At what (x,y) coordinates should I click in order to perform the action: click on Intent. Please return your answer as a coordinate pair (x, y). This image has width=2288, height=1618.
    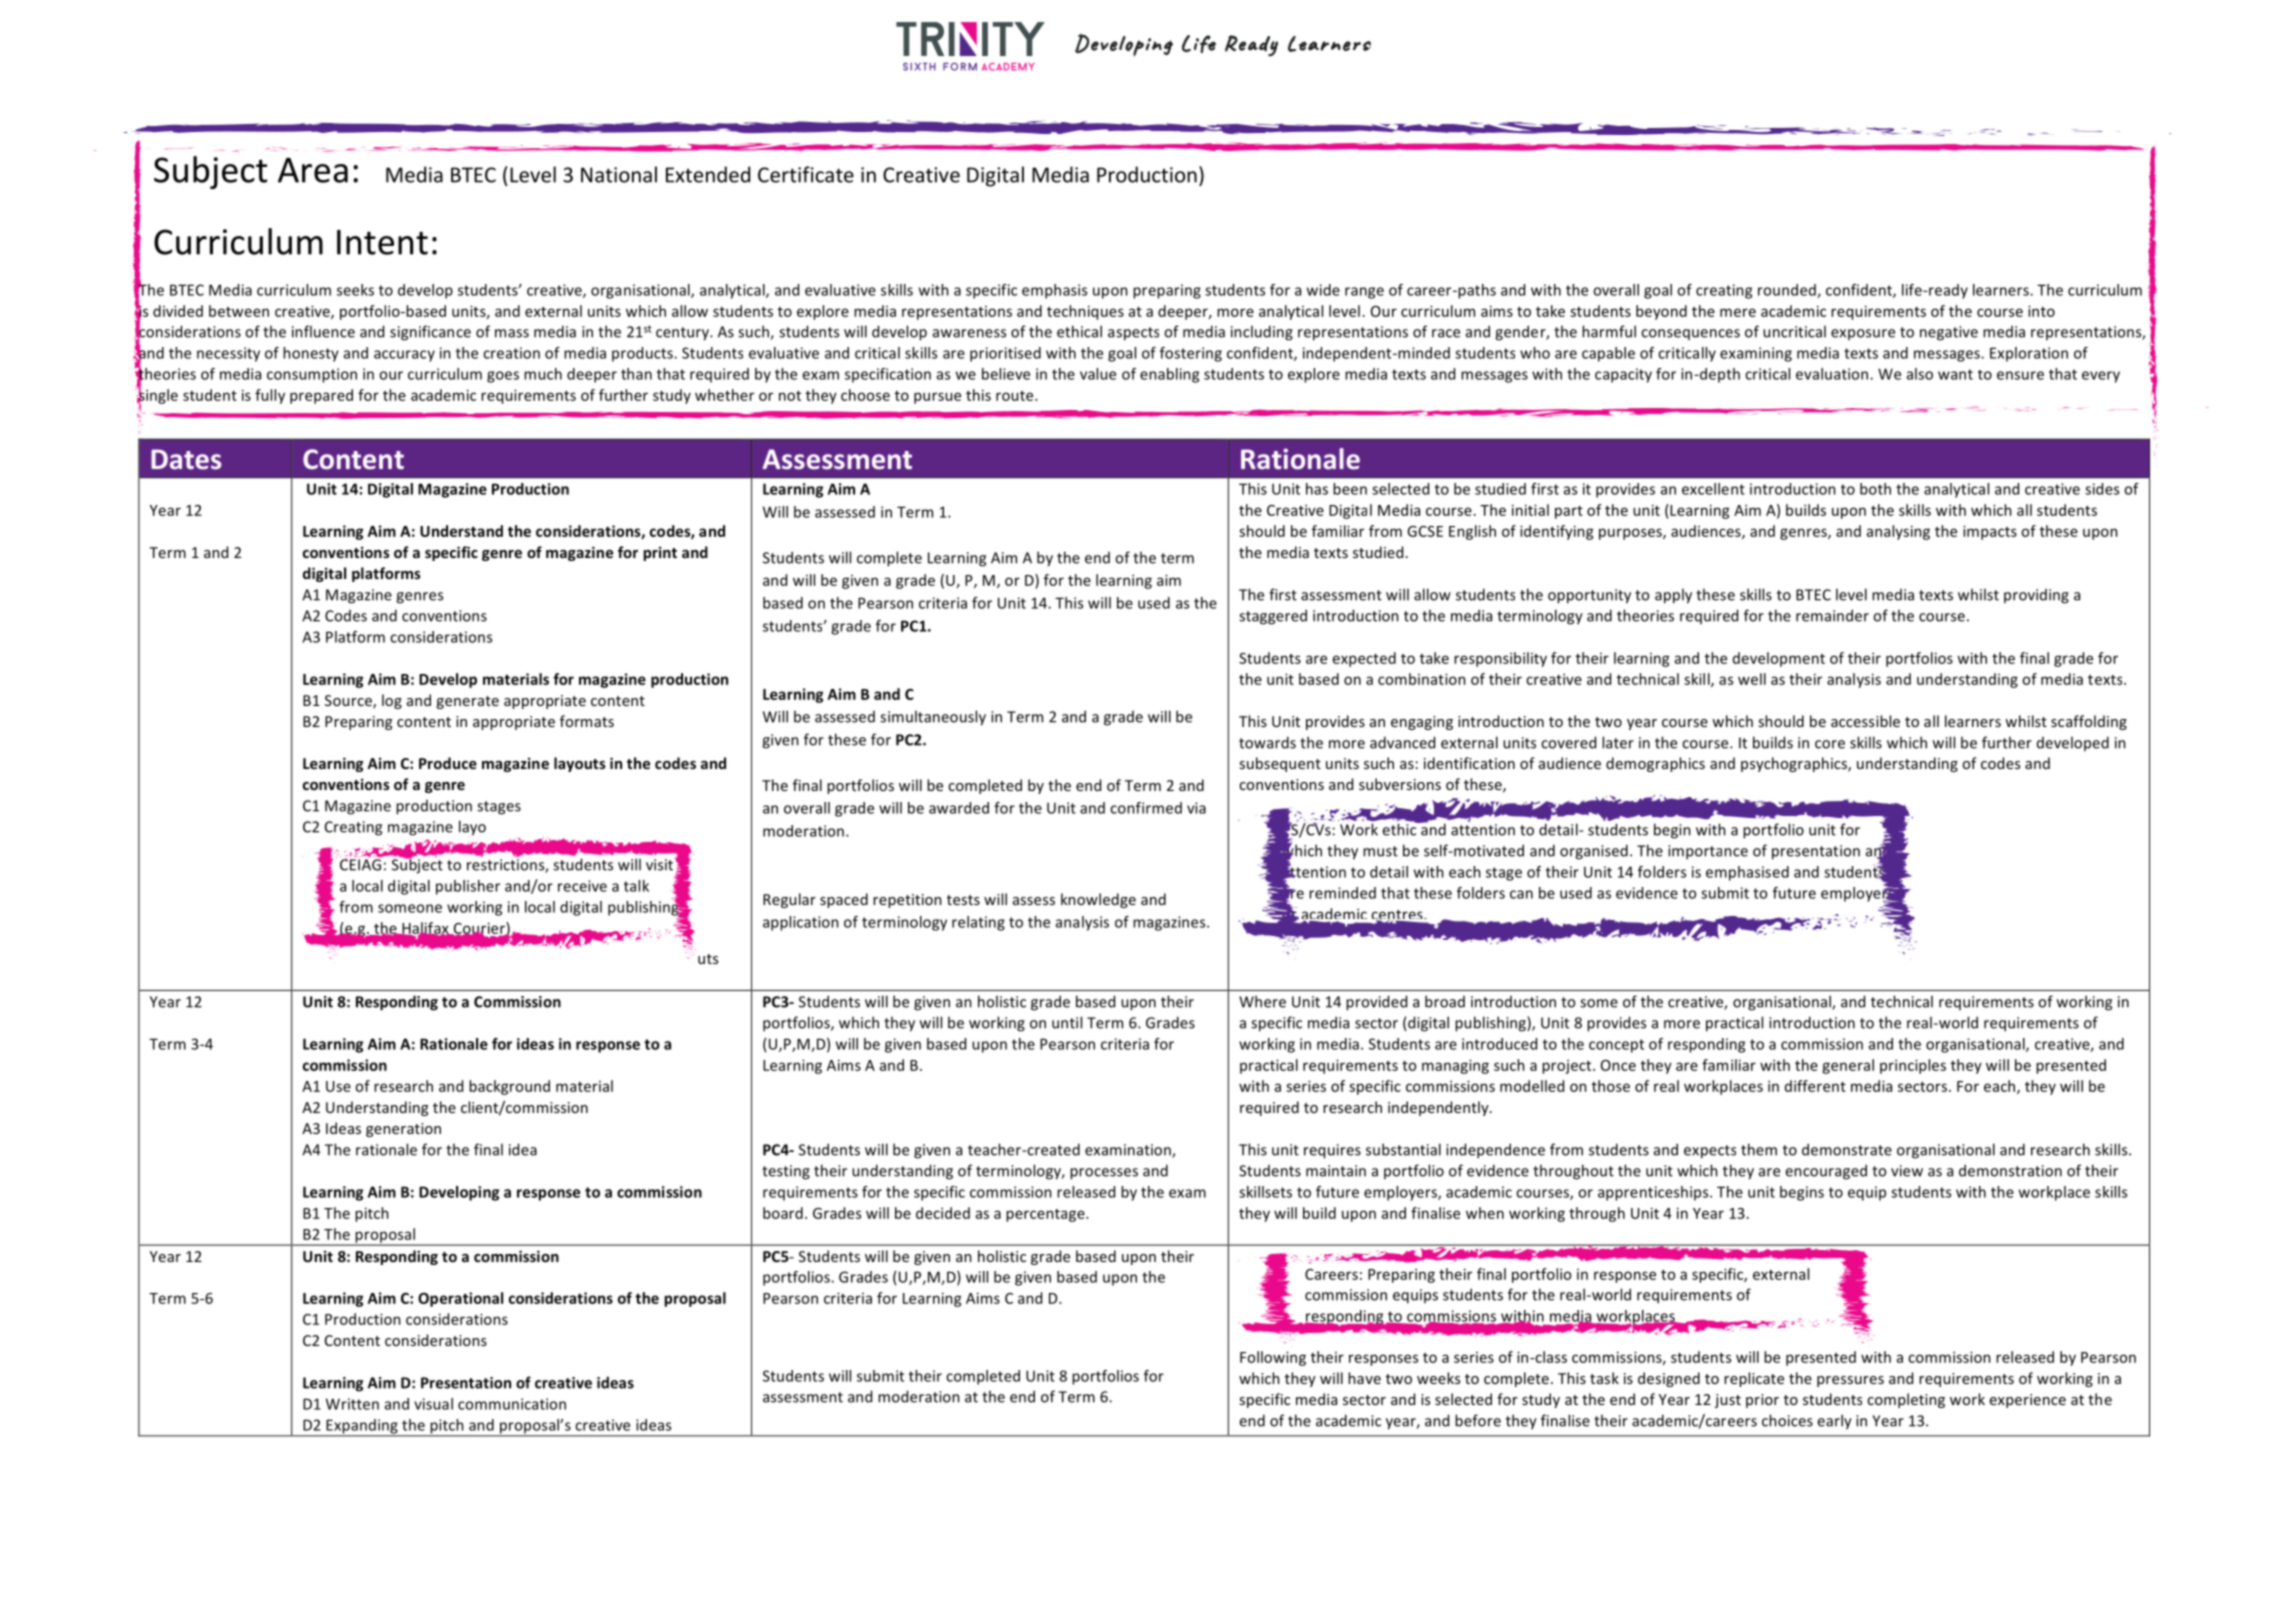
    Looking at the image, I should click on (382, 242).
